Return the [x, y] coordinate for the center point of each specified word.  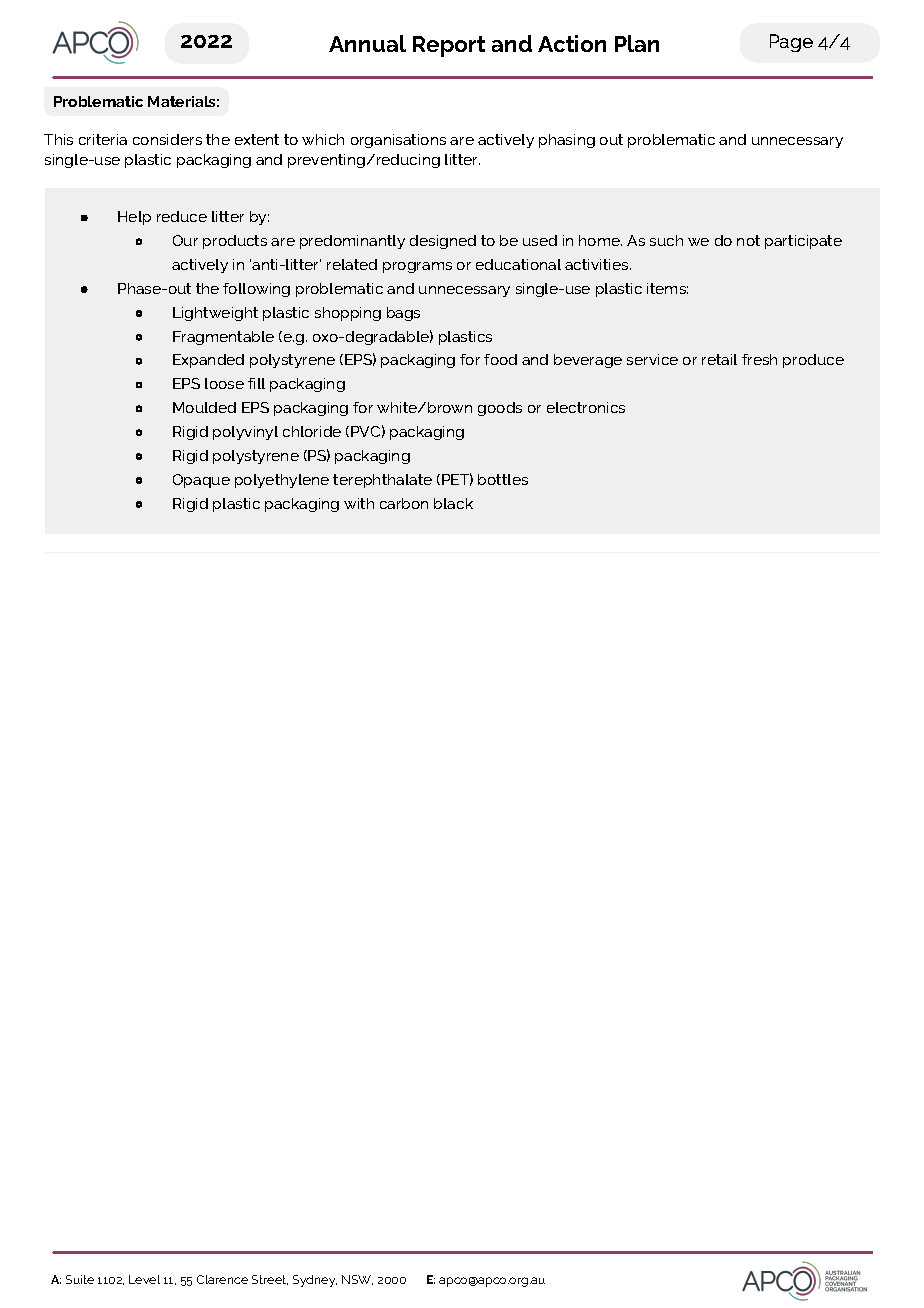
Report [449, 46]
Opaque [201, 481]
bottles [503, 479]
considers [167, 139]
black [453, 503]
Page [791, 43]
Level [144, 1279]
